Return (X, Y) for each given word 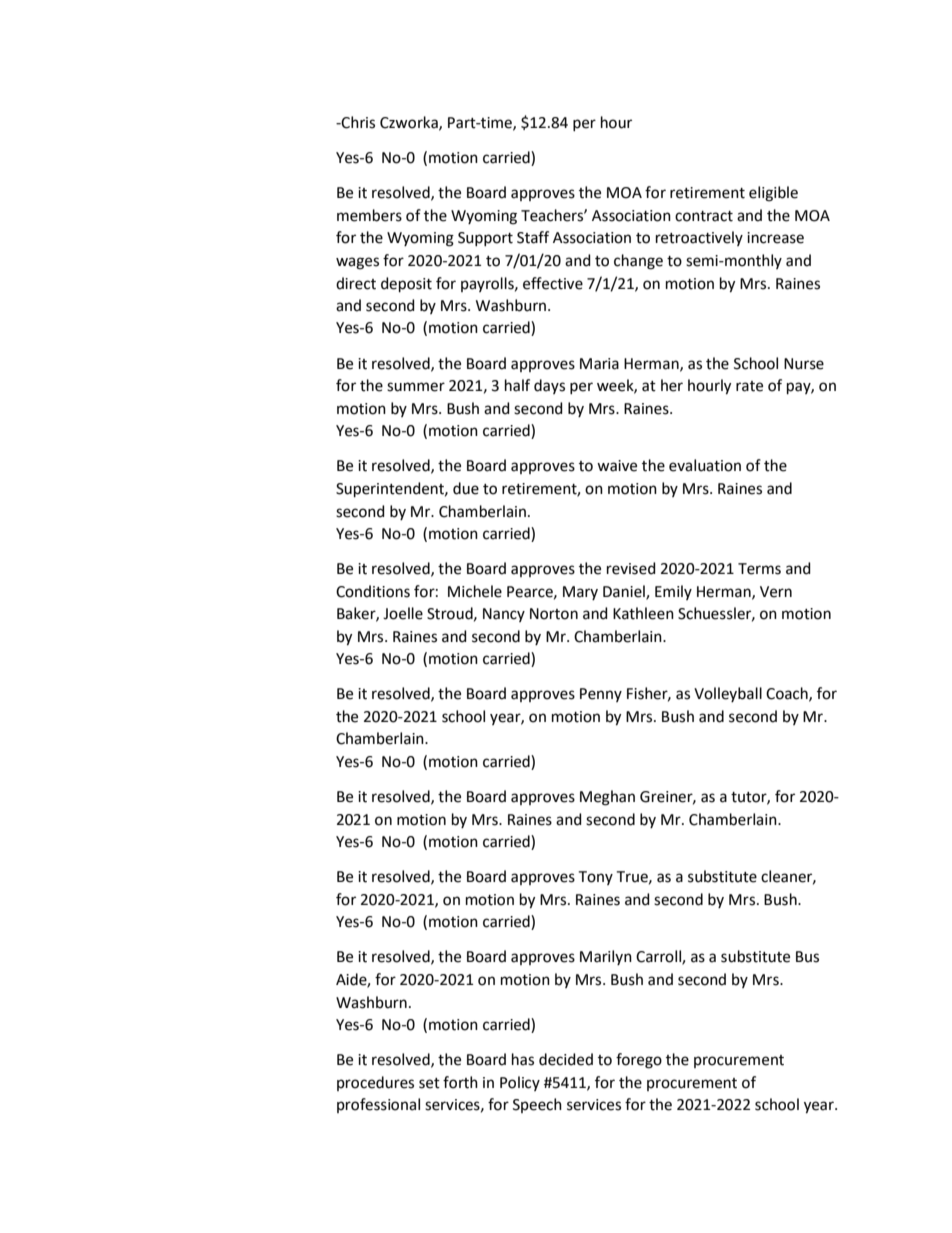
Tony (596, 878)
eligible (773, 194)
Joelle (403, 613)
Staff (533, 237)
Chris (357, 122)
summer (416, 387)
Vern (776, 592)
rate (749, 386)
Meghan (607, 798)
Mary (580, 593)
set (429, 1083)
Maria (599, 364)
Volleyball (728, 694)
